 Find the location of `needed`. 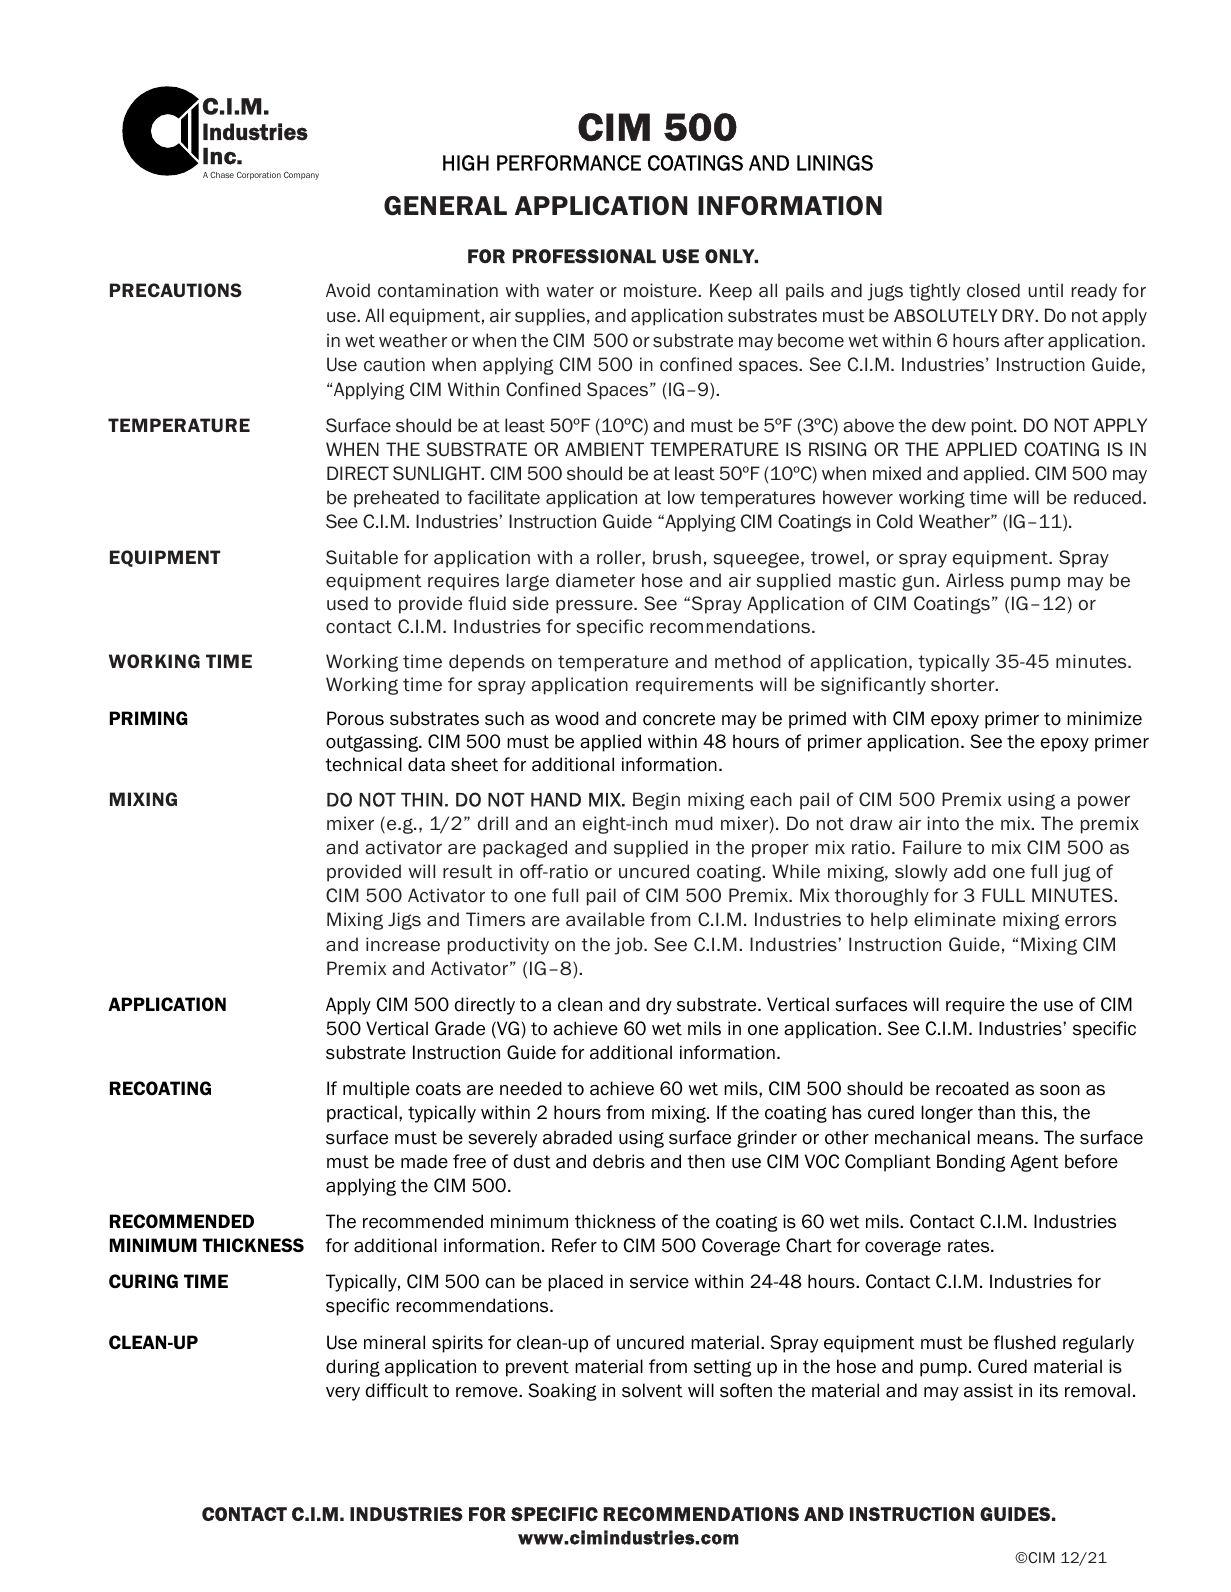

needed is located at coordinates (531, 1088).
